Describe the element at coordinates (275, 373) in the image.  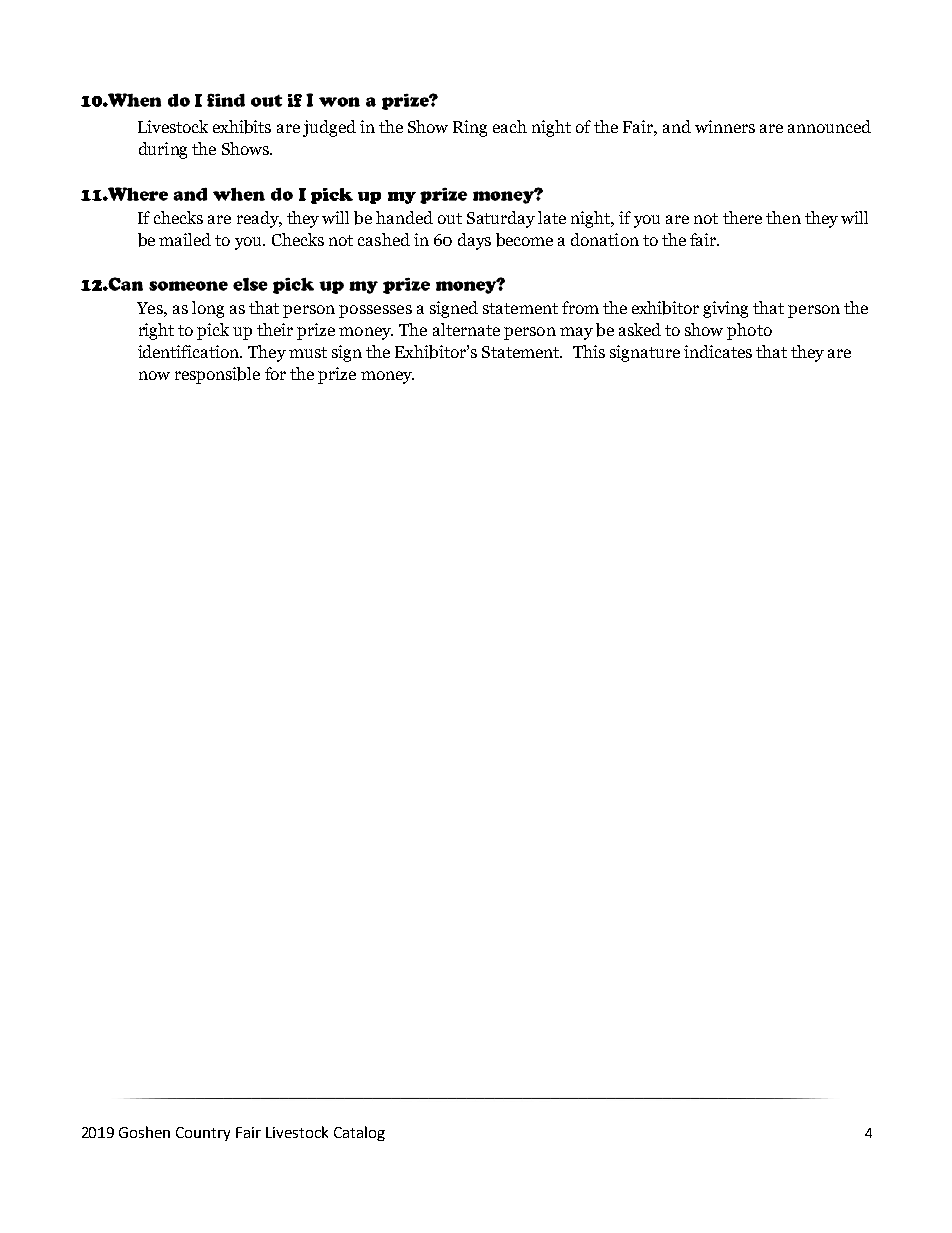
I see `for` at that location.
